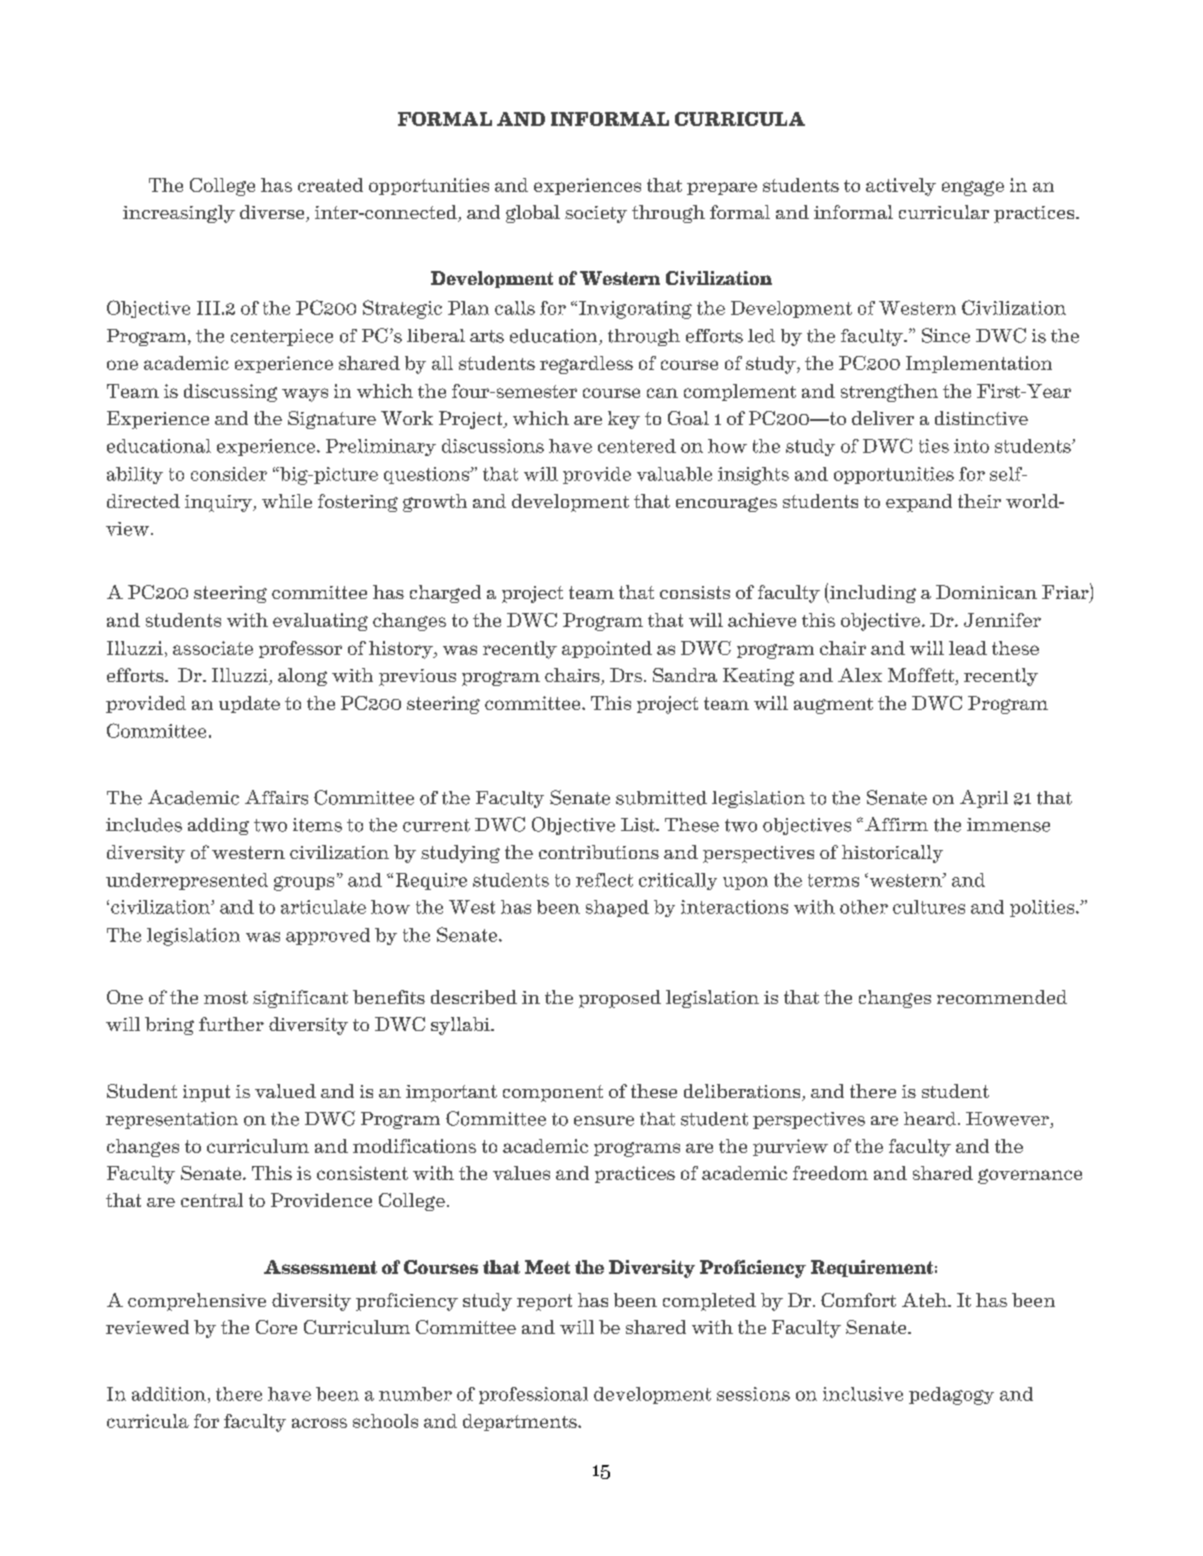 The width and height of the screenshot is (1203, 1556). What do you see at coordinates (901, 187) in the screenshot?
I see `actively` at bounding box center [901, 187].
